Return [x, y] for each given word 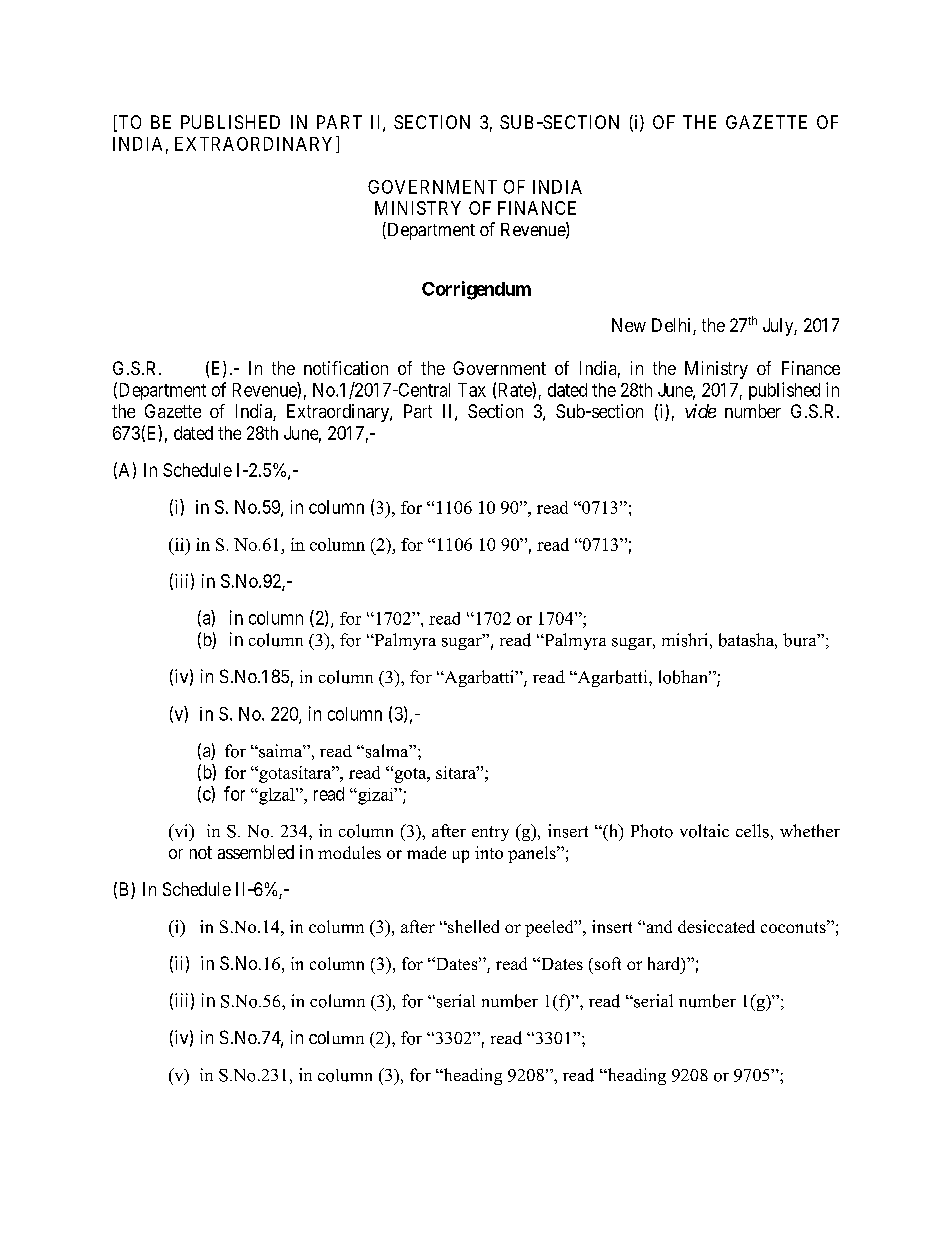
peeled [550, 928]
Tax [472, 390]
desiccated [716, 926]
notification [346, 368]
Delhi [673, 326]
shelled [472, 926]
